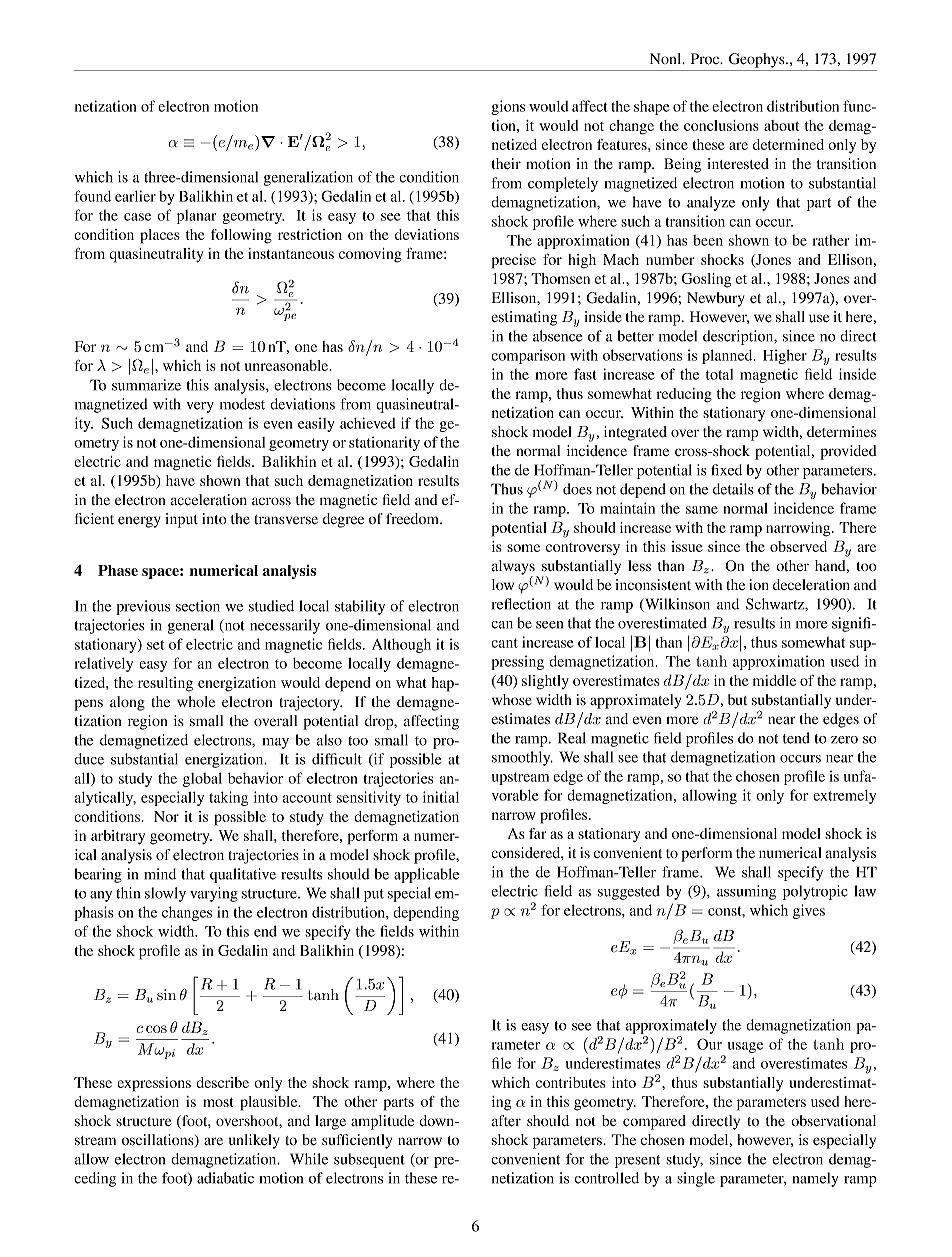 Image resolution: width=952 pixels, height=1257 pixels. I want to click on comparison, so click(528, 356).
